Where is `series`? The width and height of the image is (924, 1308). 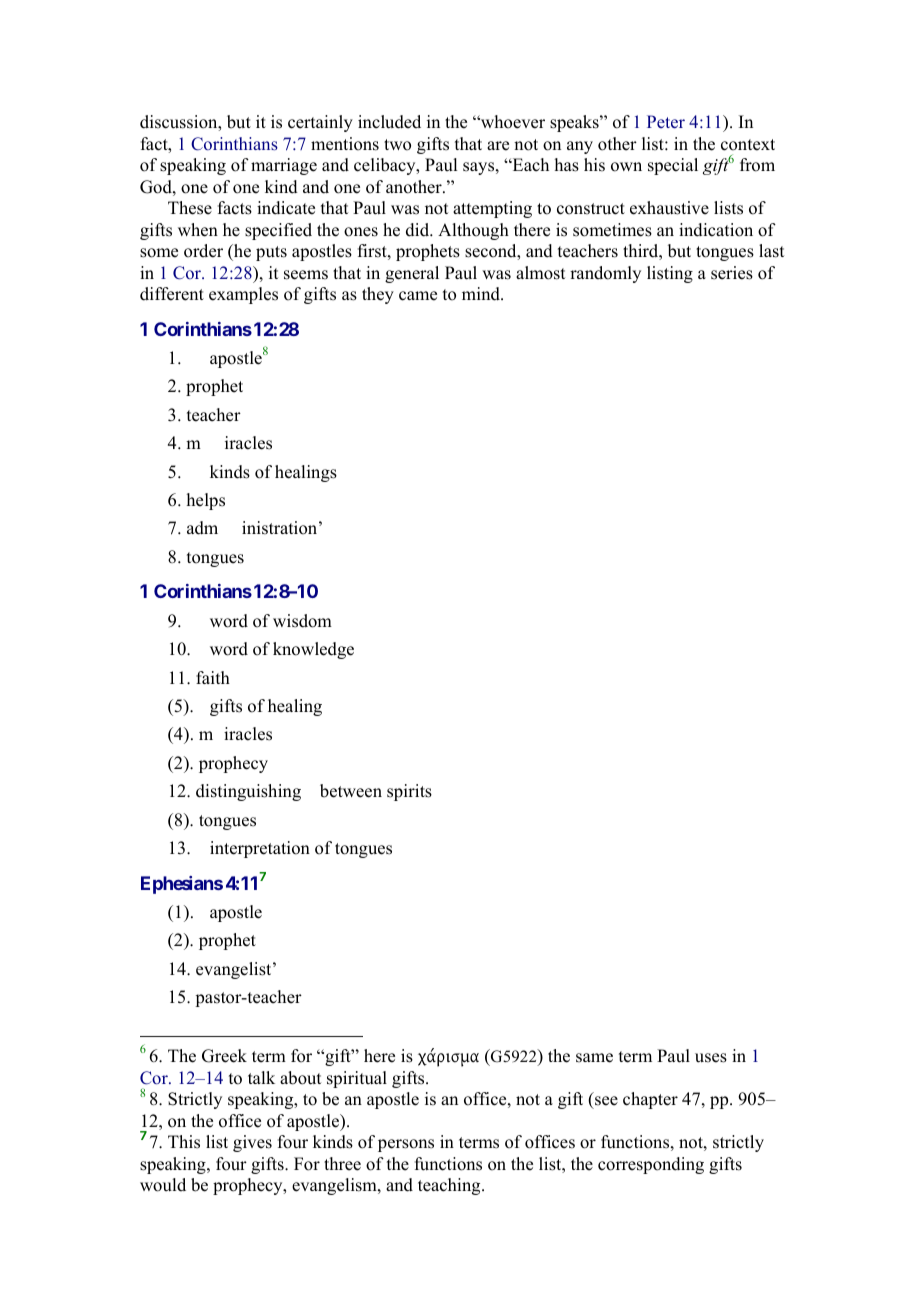
series is located at coordinates (732, 273).
